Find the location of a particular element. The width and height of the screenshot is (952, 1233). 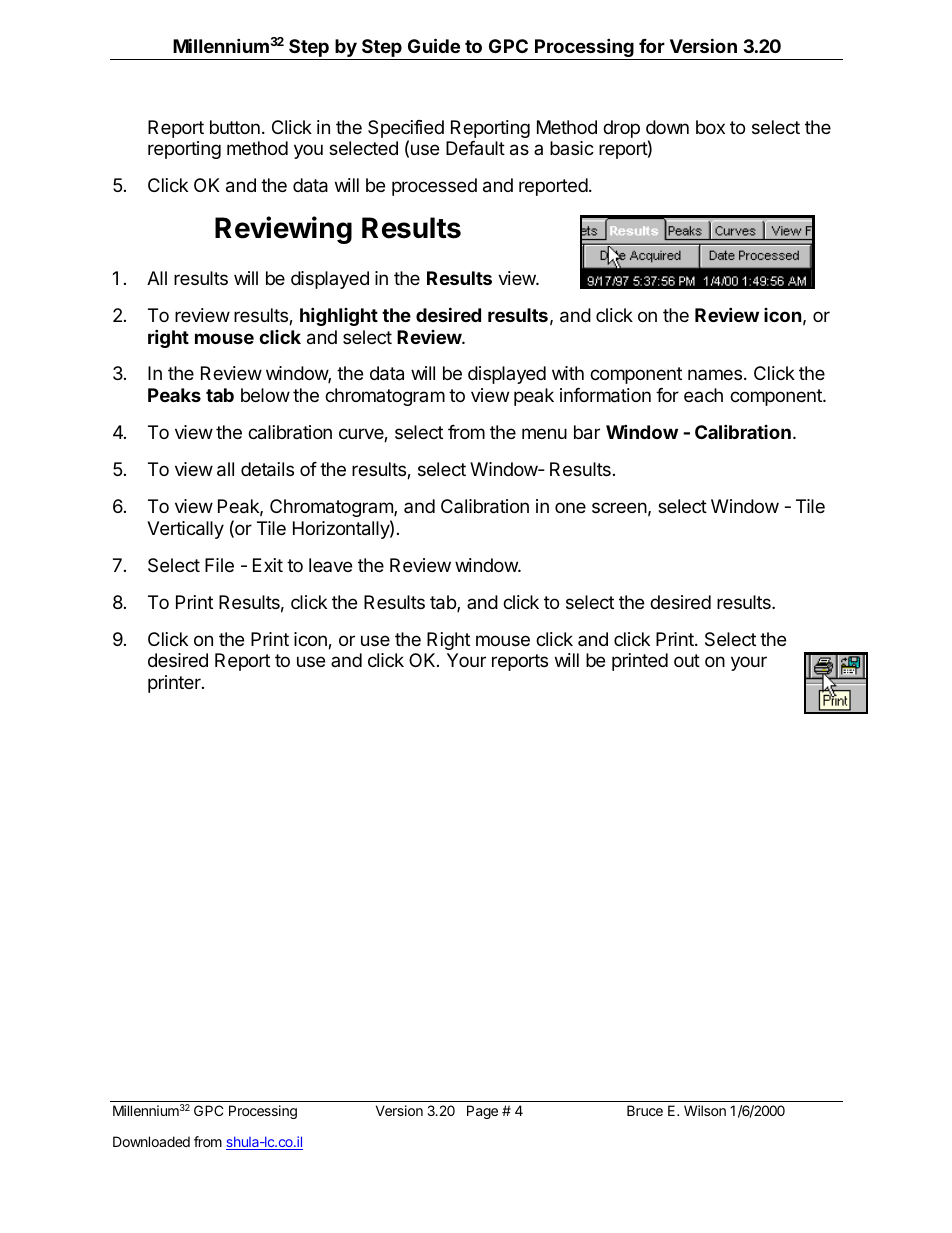

Exit is located at coordinates (268, 565).
